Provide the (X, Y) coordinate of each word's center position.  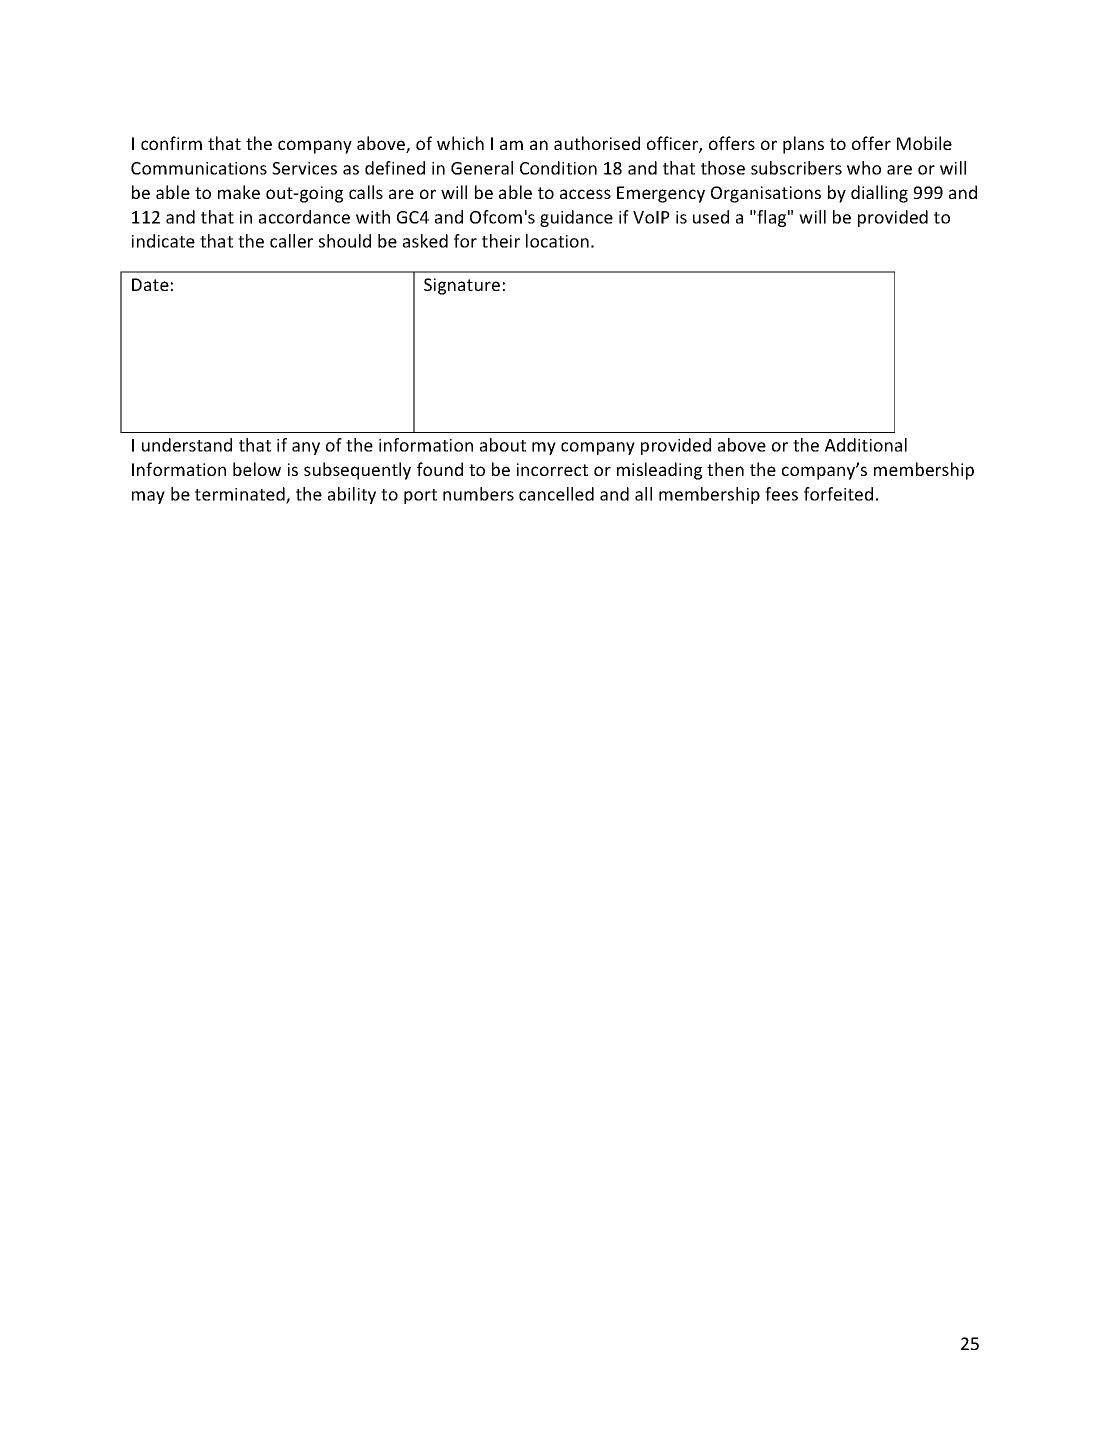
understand (187, 445)
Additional (866, 445)
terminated (241, 495)
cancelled (556, 494)
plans (803, 145)
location (557, 241)
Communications (199, 168)
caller (291, 241)
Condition (558, 168)
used (711, 217)
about (503, 445)
